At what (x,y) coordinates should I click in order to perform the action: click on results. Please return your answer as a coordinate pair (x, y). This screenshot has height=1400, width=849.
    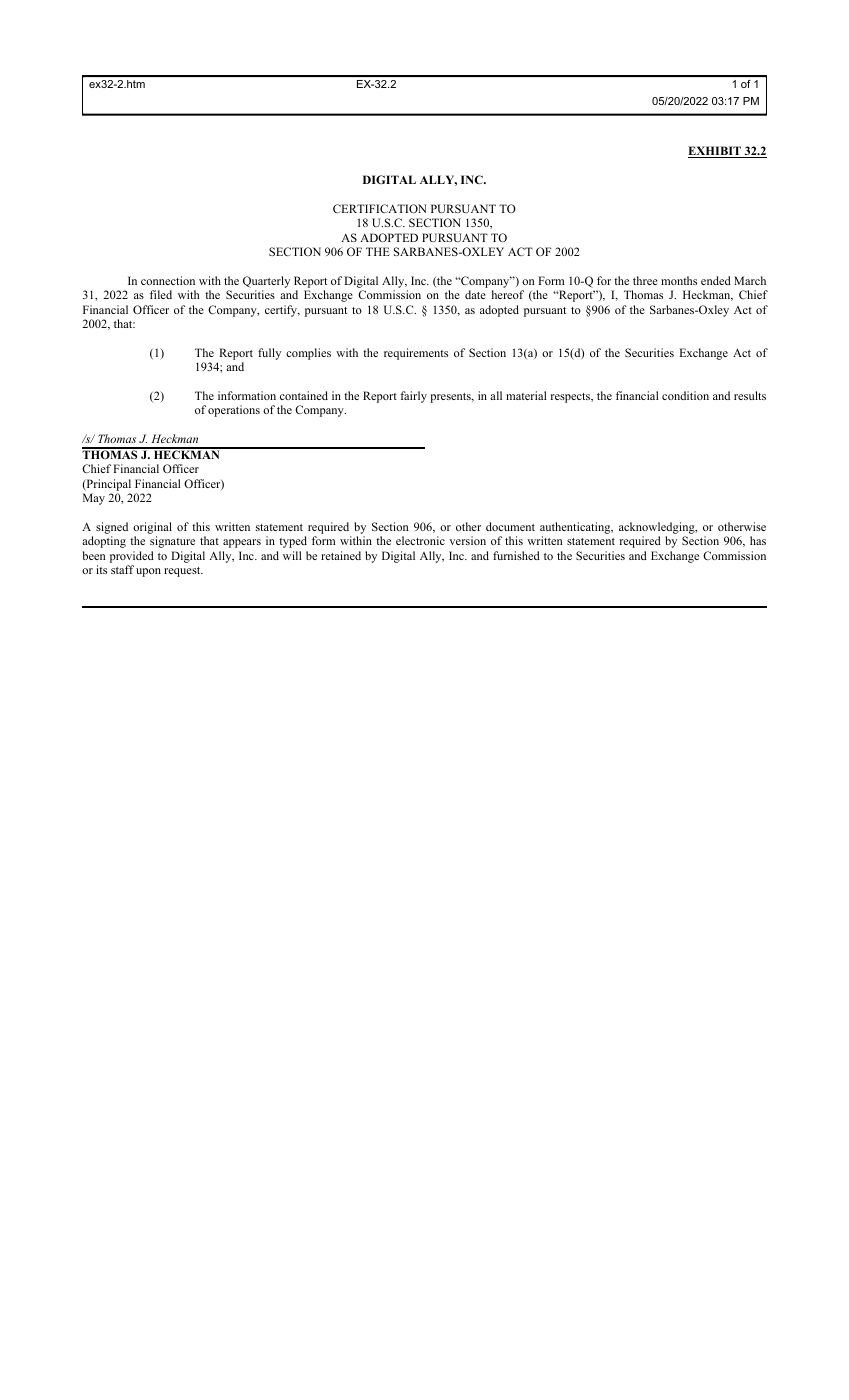
    Looking at the image, I should click on (750, 395).
